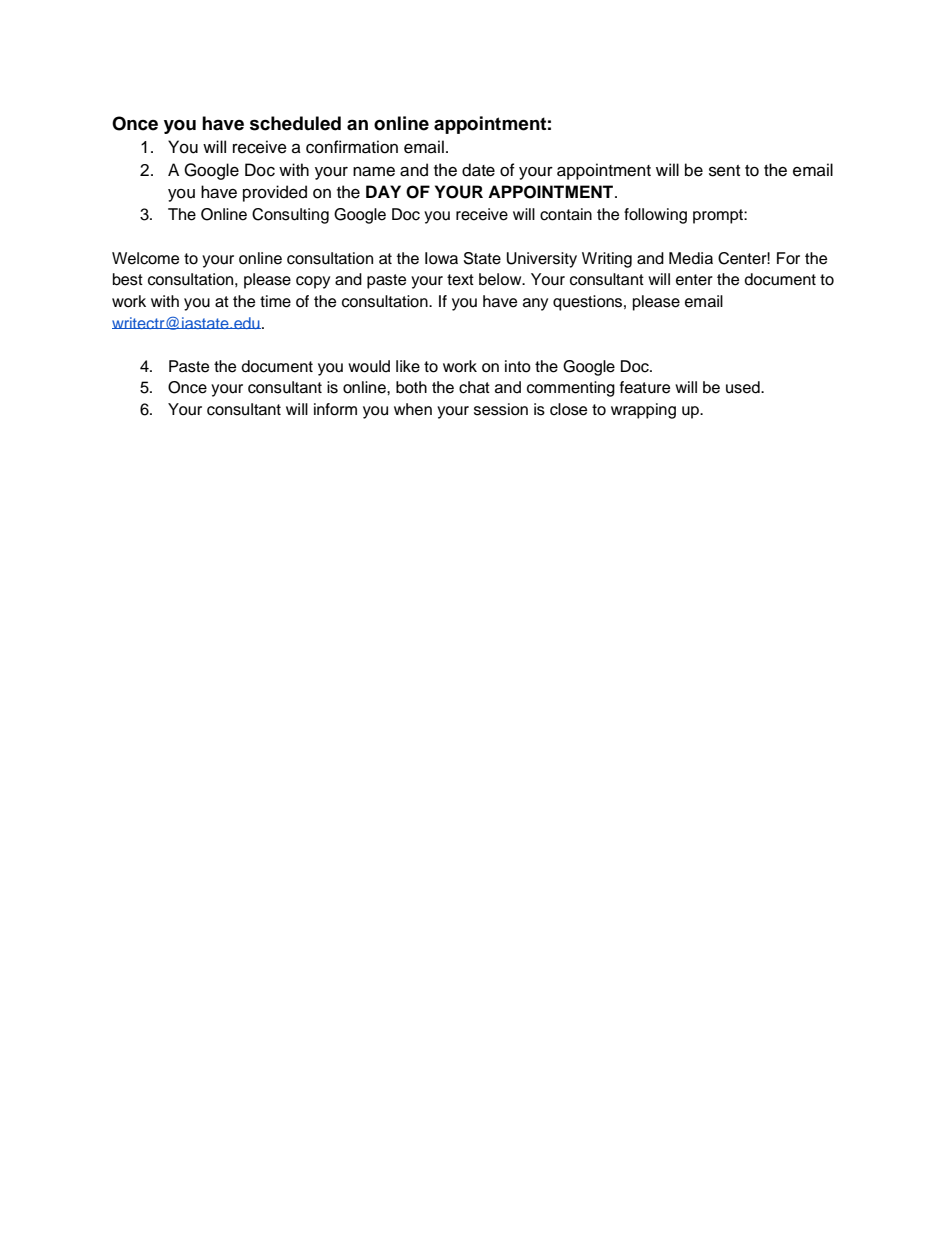  Describe the element at coordinates (724, 171) in the image. I see `sent` at that location.
